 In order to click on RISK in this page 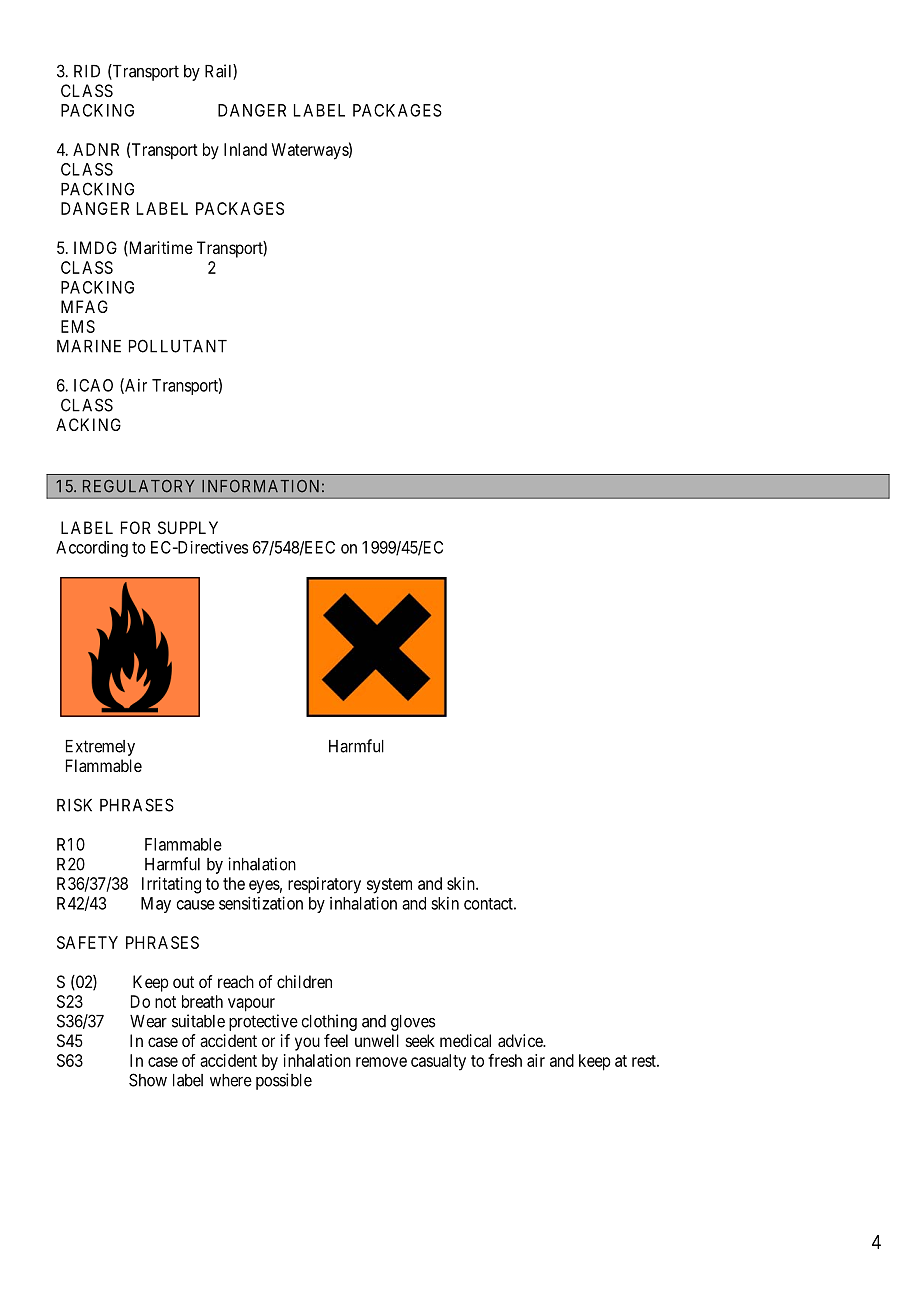, I will do `click(74, 805)`.
